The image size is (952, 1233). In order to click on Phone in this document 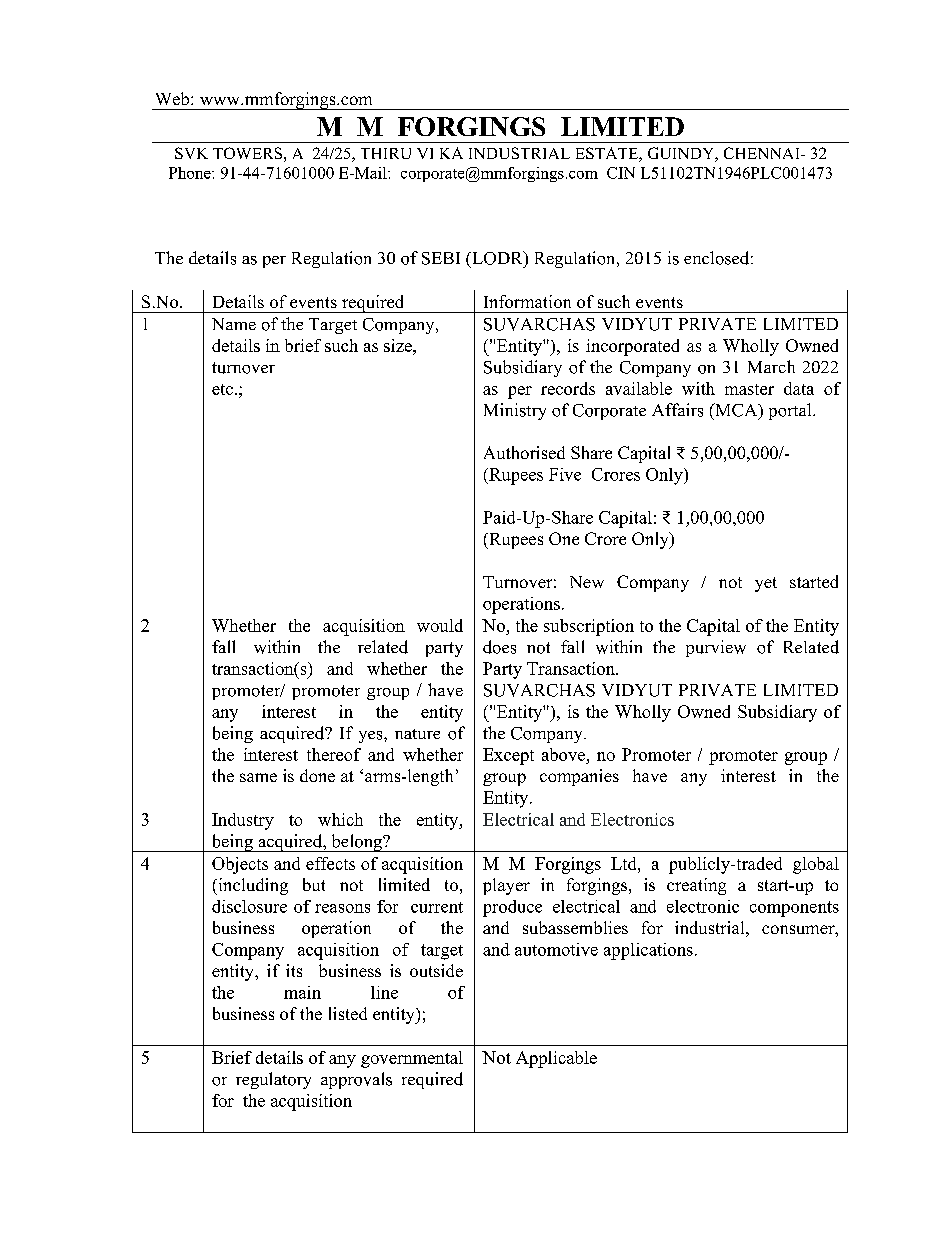, I will do `click(191, 173)`.
